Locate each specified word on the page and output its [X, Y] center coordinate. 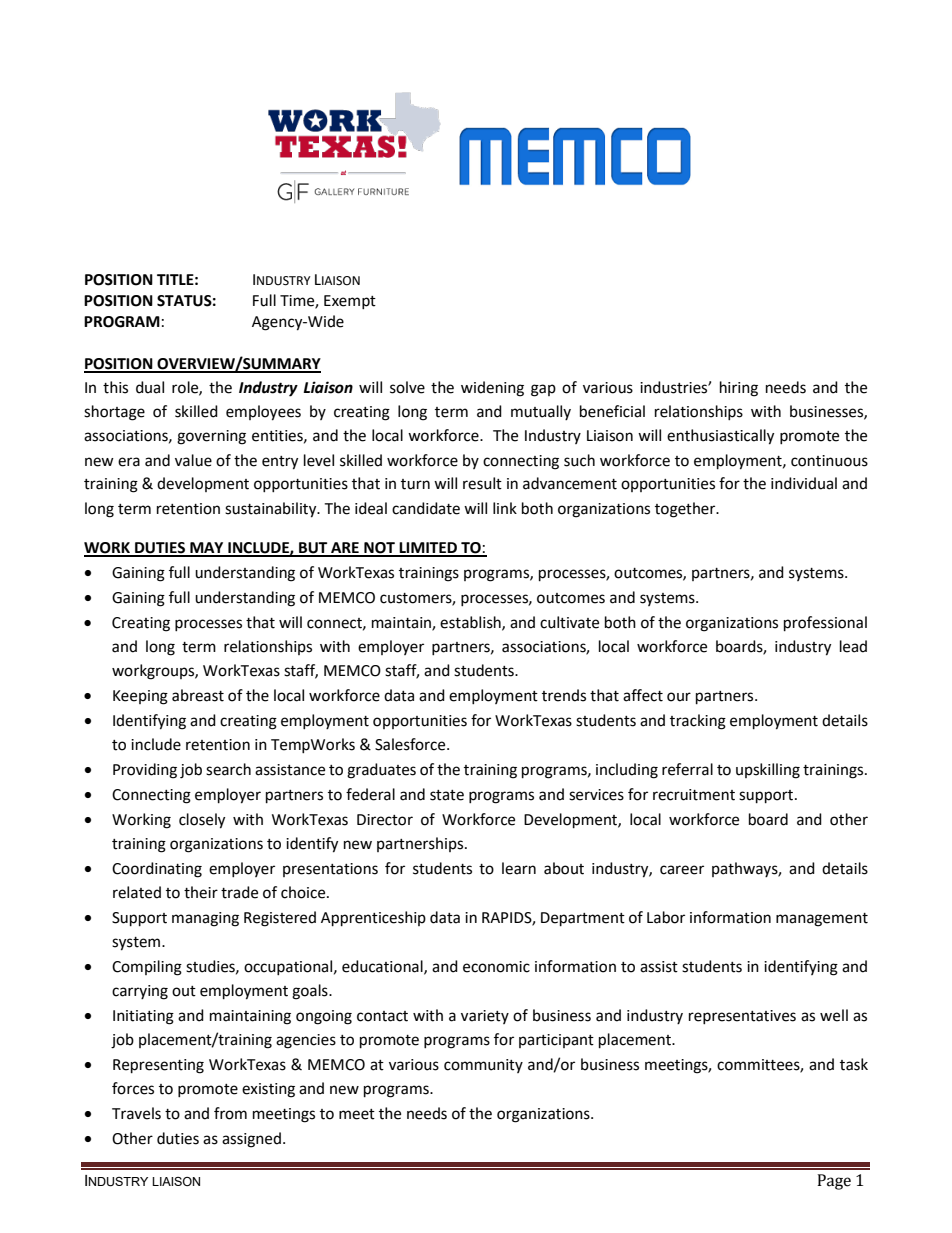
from [230, 1113]
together [686, 510]
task [854, 1064]
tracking [698, 722]
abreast [198, 695]
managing [205, 919]
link [505, 508]
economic [496, 967]
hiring [739, 389]
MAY [207, 549]
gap [543, 390]
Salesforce [411, 744]
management [822, 920]
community [483, 1066]
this [115, 387]
